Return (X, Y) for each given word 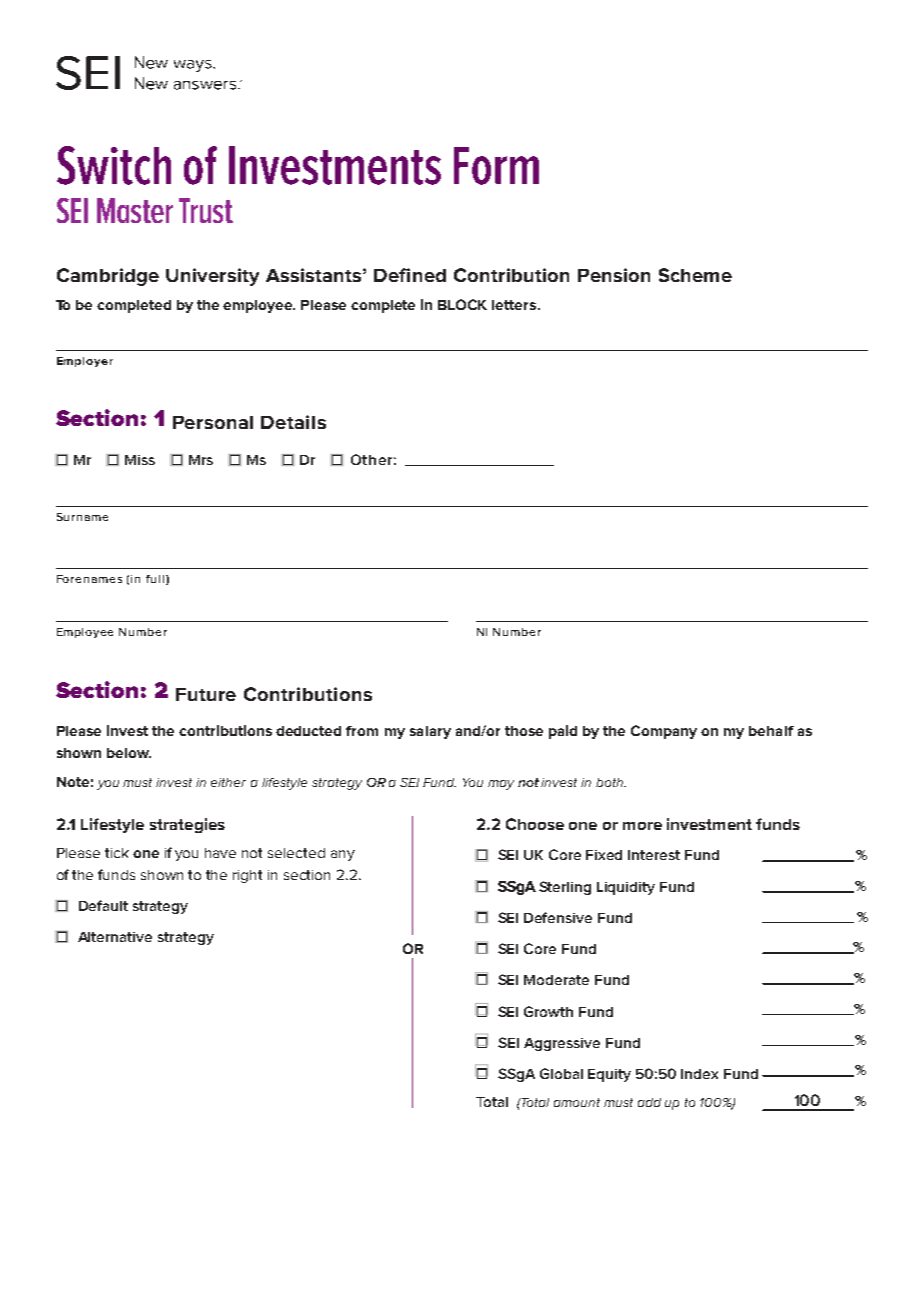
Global (561, 1073)
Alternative (115, 937)
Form (496, 166)
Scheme (695, 275)
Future (206, 694)
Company (664, 732)
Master (135, 210)
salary (430, 732)
